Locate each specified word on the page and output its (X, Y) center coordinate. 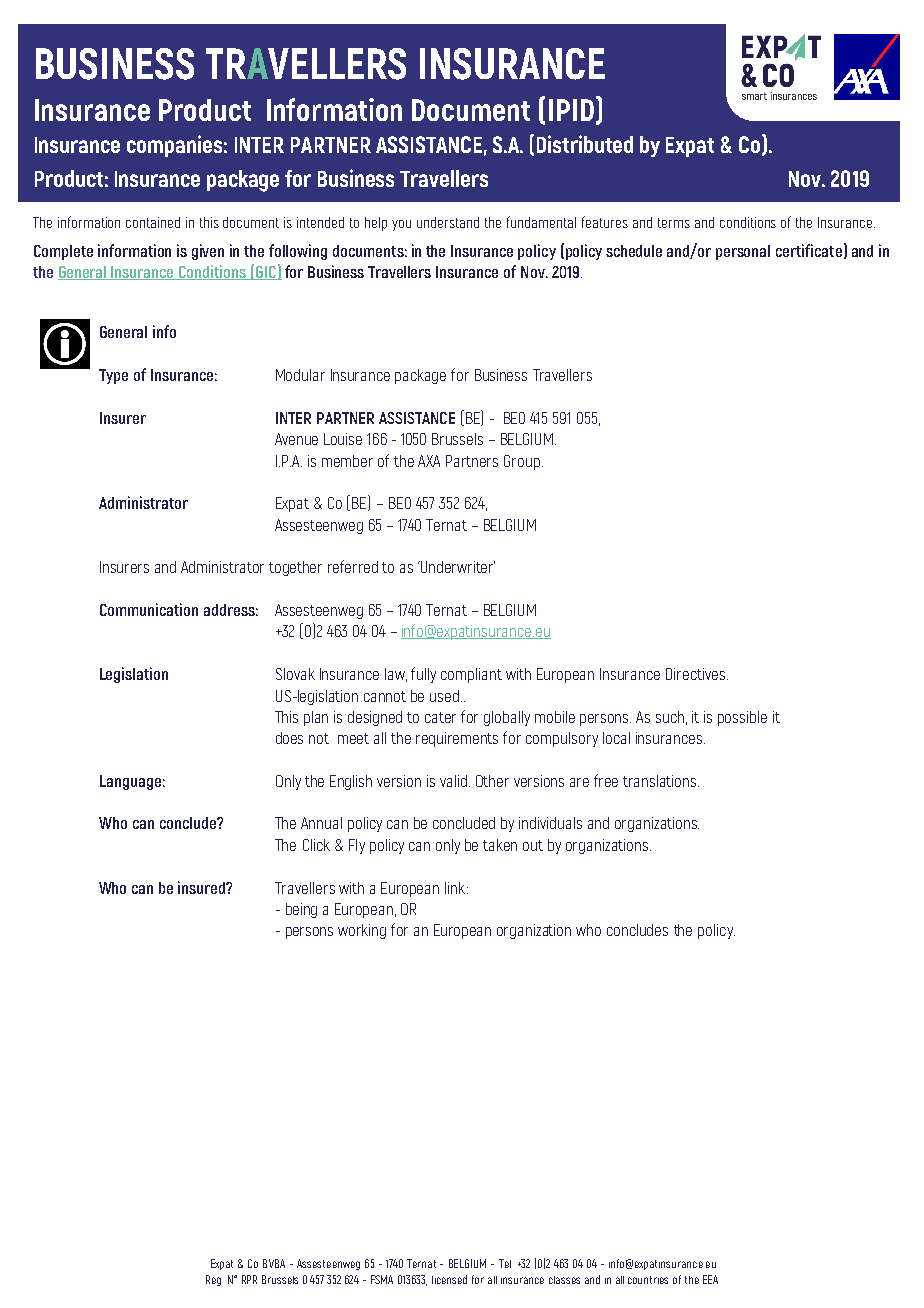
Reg (213, 1280)
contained (153, 222)
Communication (149, 609)
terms (674, 223)
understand (448, 222)
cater (440, 717)
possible (742, 718)
